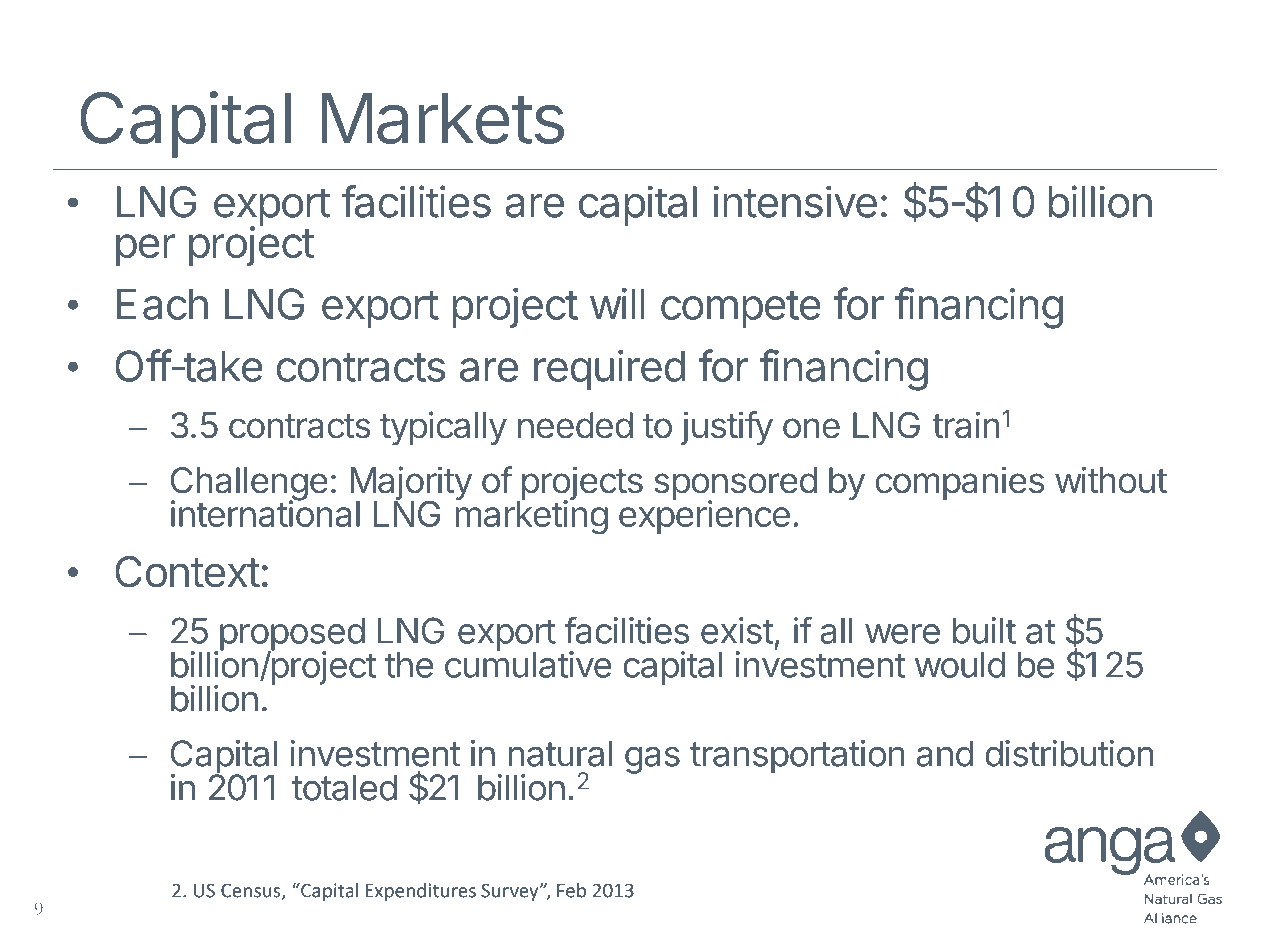 This screenshot has width=1270, height=952. What do you see at coordinates (249, 485) in the screenshot?
I see `Challenge` at bounding box center [249, 485].
